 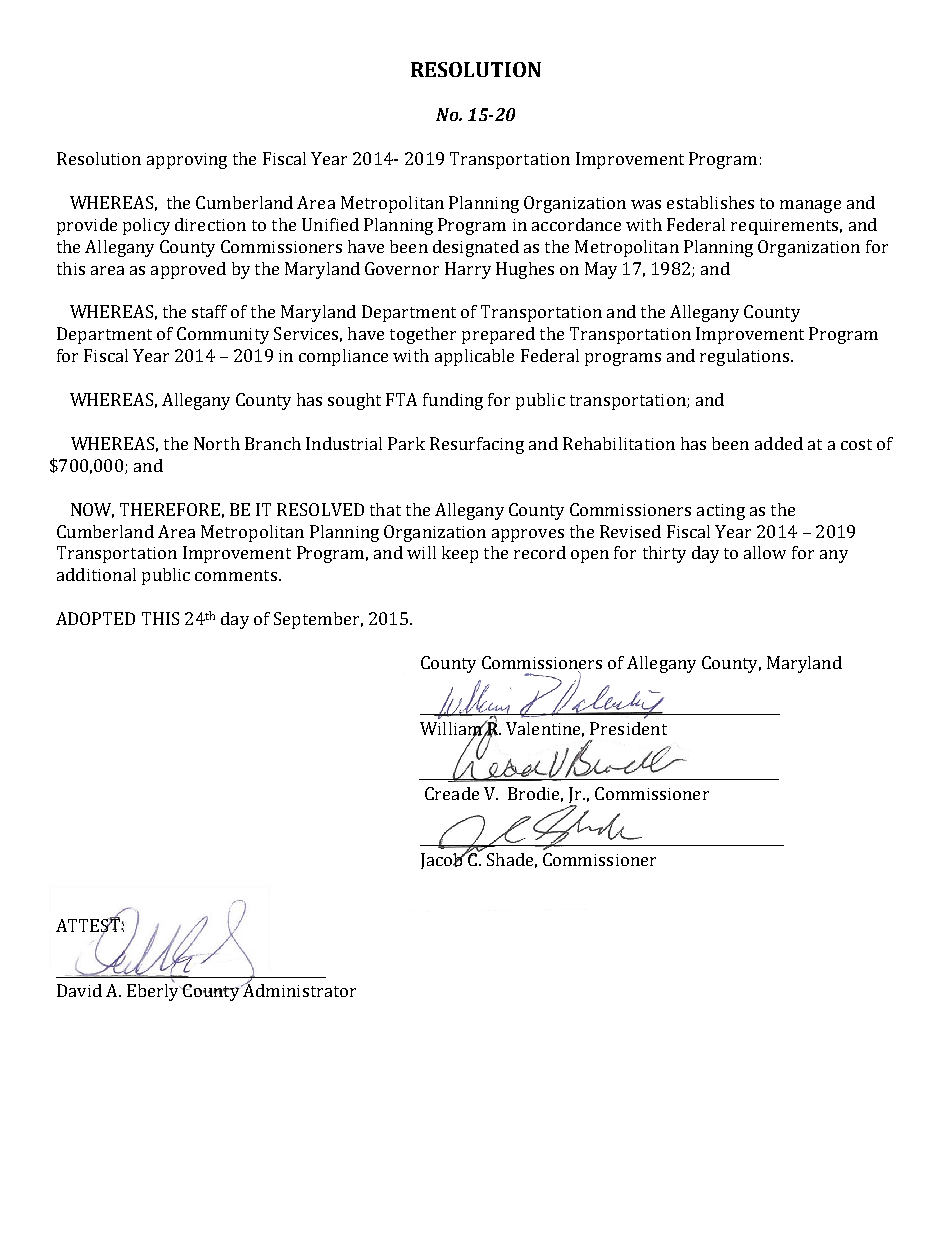 I want to click on allow, so click(x=765, y=552).
